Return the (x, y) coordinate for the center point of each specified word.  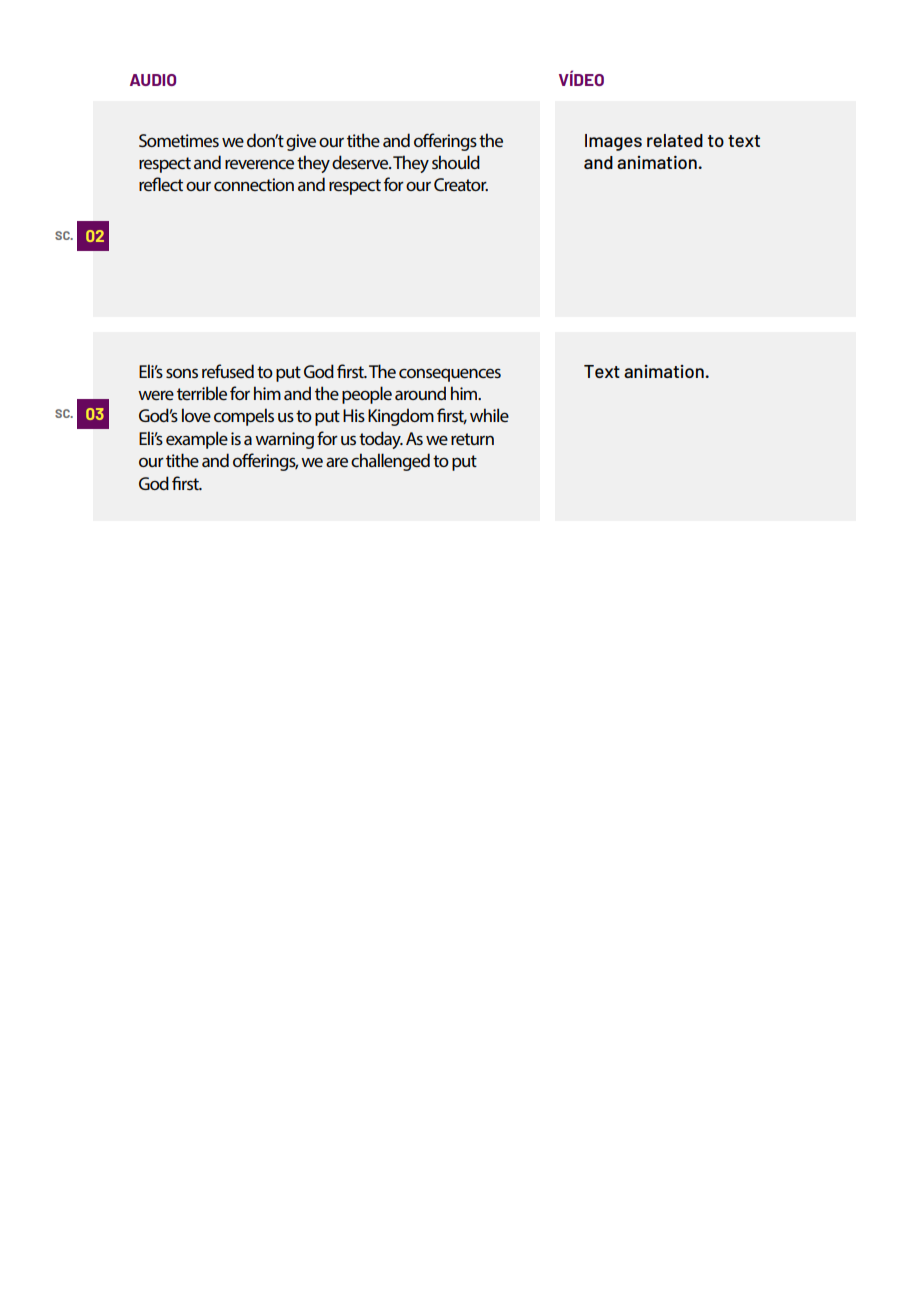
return (472, 439)
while (489, 415)
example (197, 440)
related (675, 140)
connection (254, 184)
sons (182, 373)
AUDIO (153, 80)
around (420, 393)
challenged (390, 462)
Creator (461, 184)
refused (228, 371)
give (301, 142)
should (456, 162)
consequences (450, 375)
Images (613, 142)
